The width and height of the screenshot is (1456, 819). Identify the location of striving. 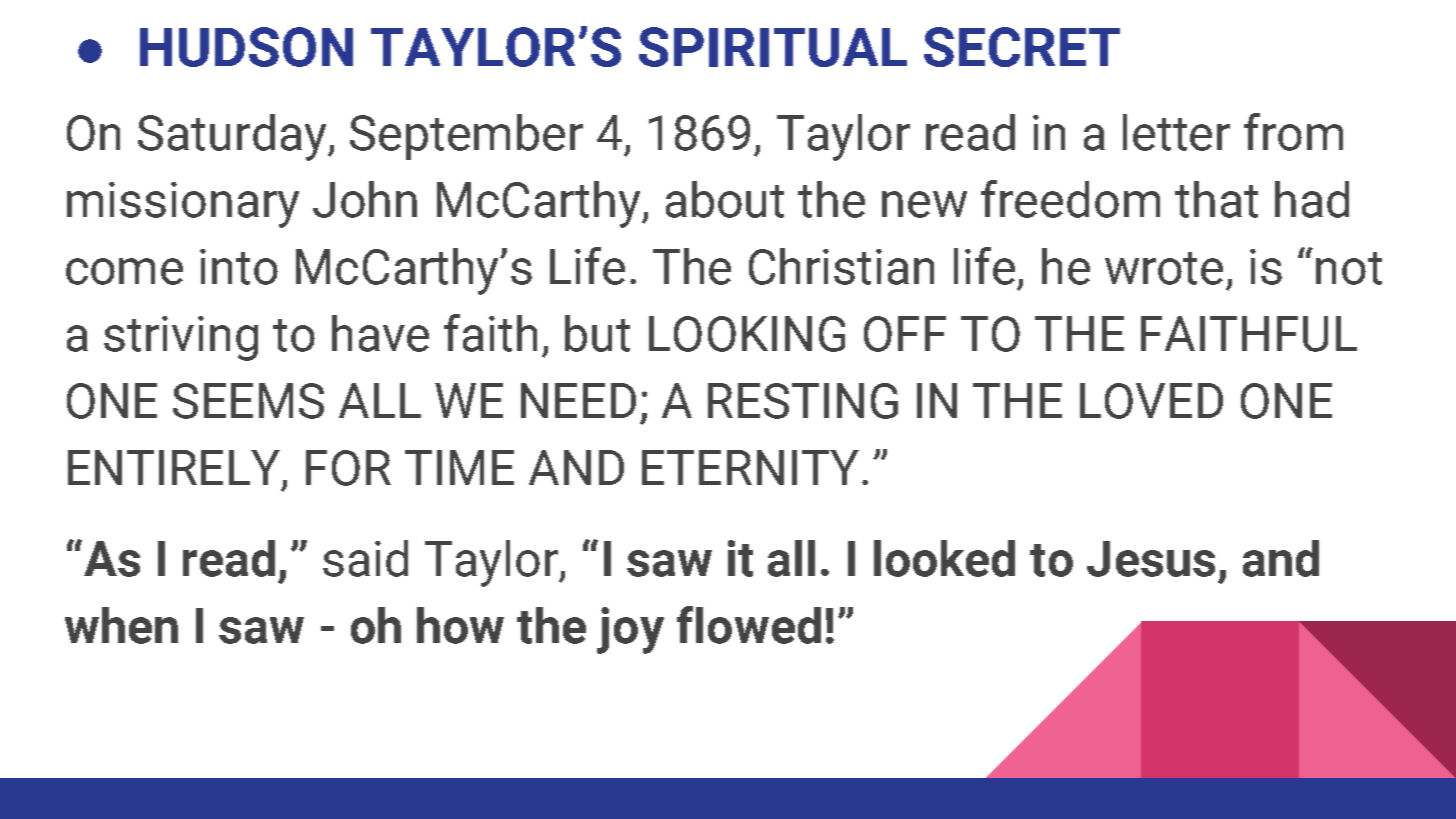
(181, 338).
